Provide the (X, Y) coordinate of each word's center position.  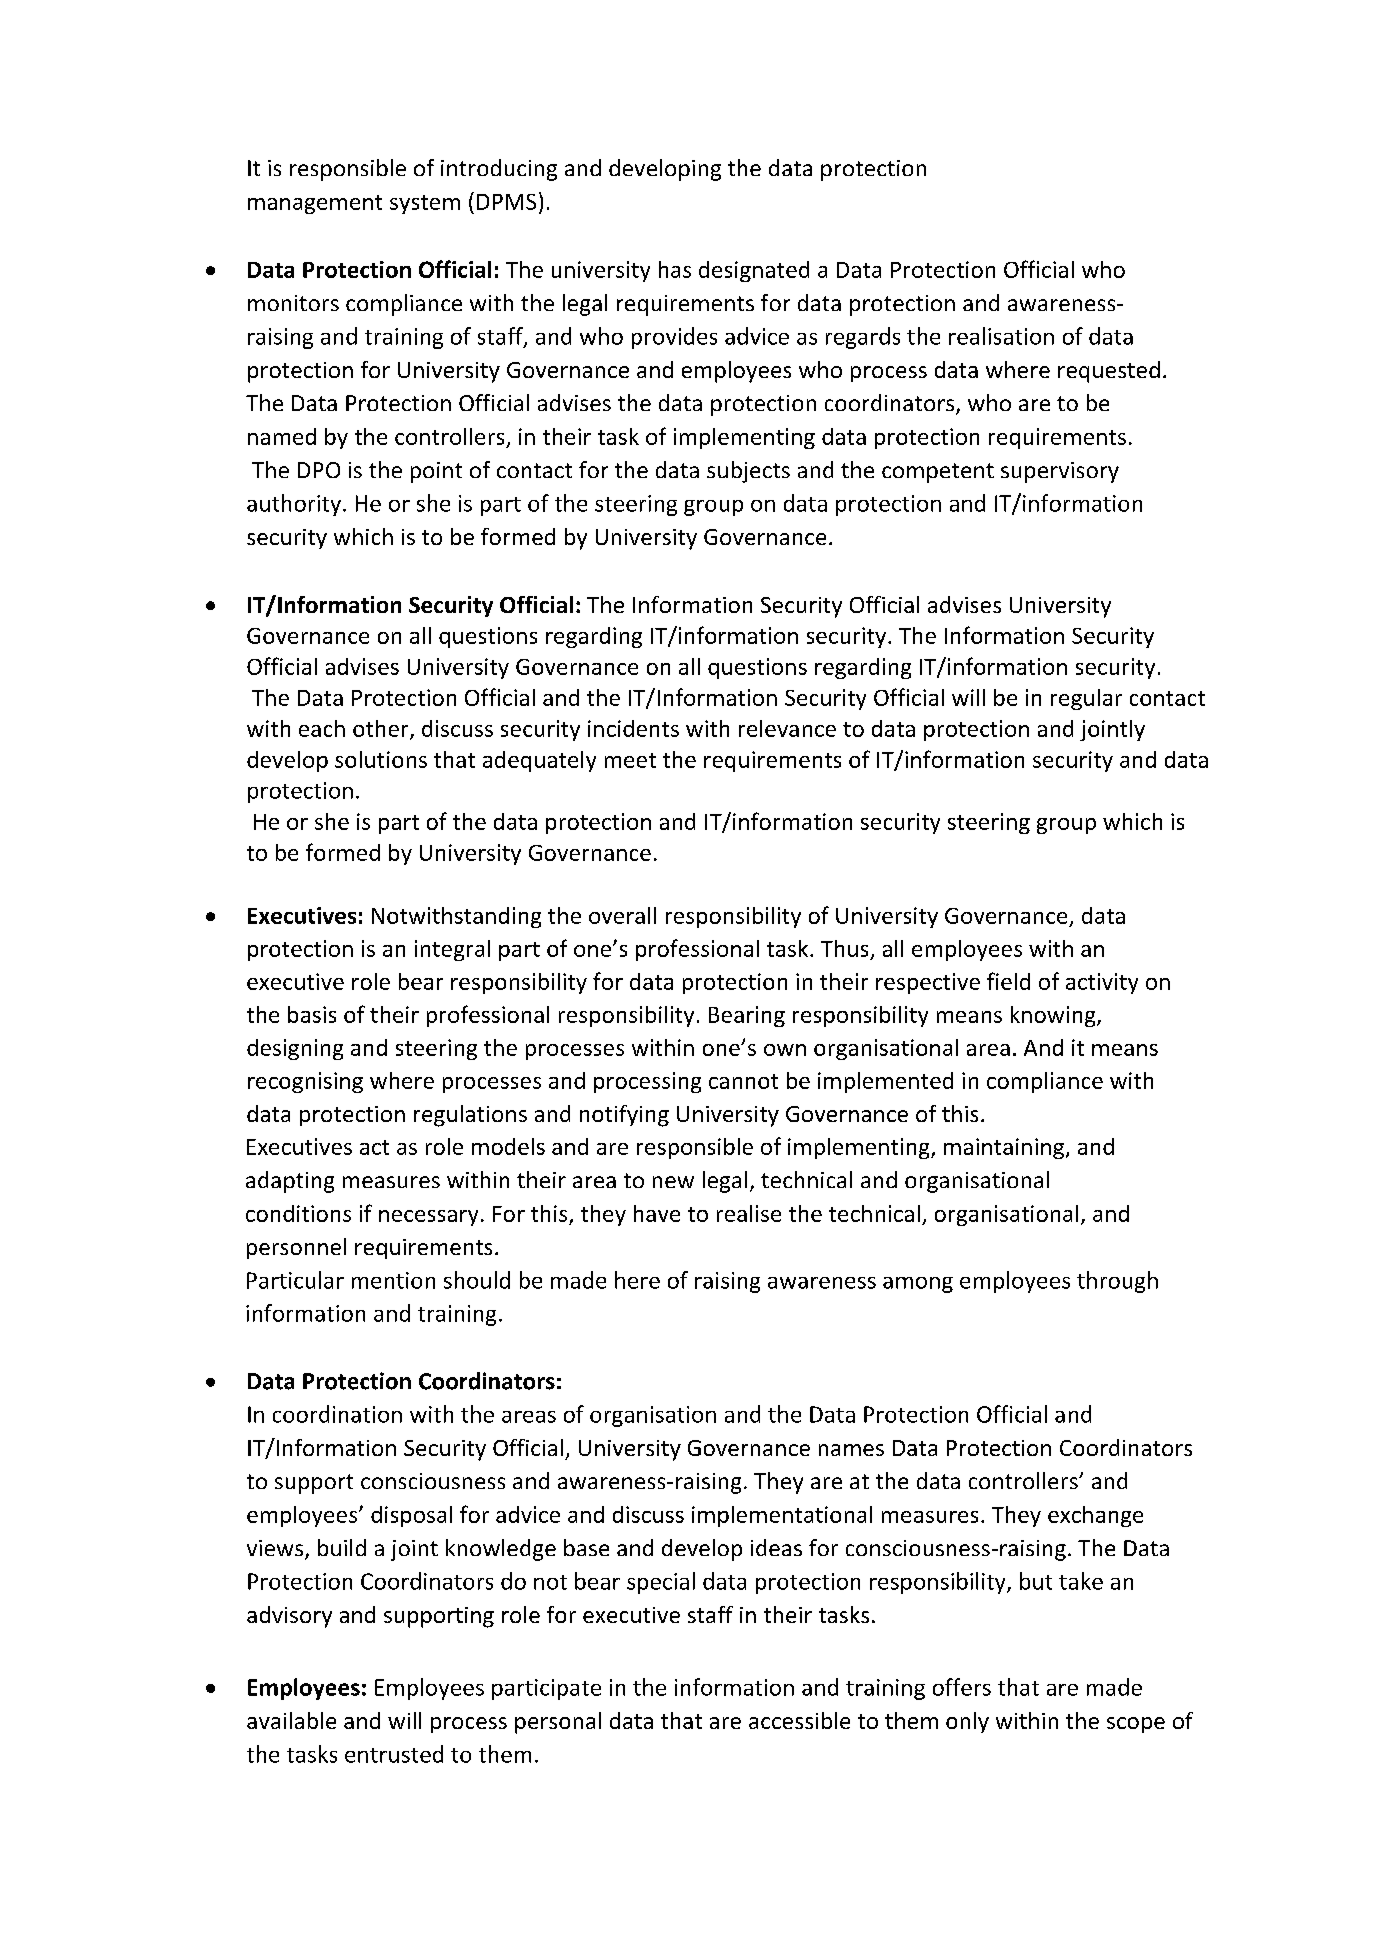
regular (1086, 699)
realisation (1001, 336)
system (425, 204)
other (382, 729)
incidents (633, 728)
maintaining (1004, 1148)
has (675, 269)
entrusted (394, 1754)
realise (749, 1213)
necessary (428, 1218)
